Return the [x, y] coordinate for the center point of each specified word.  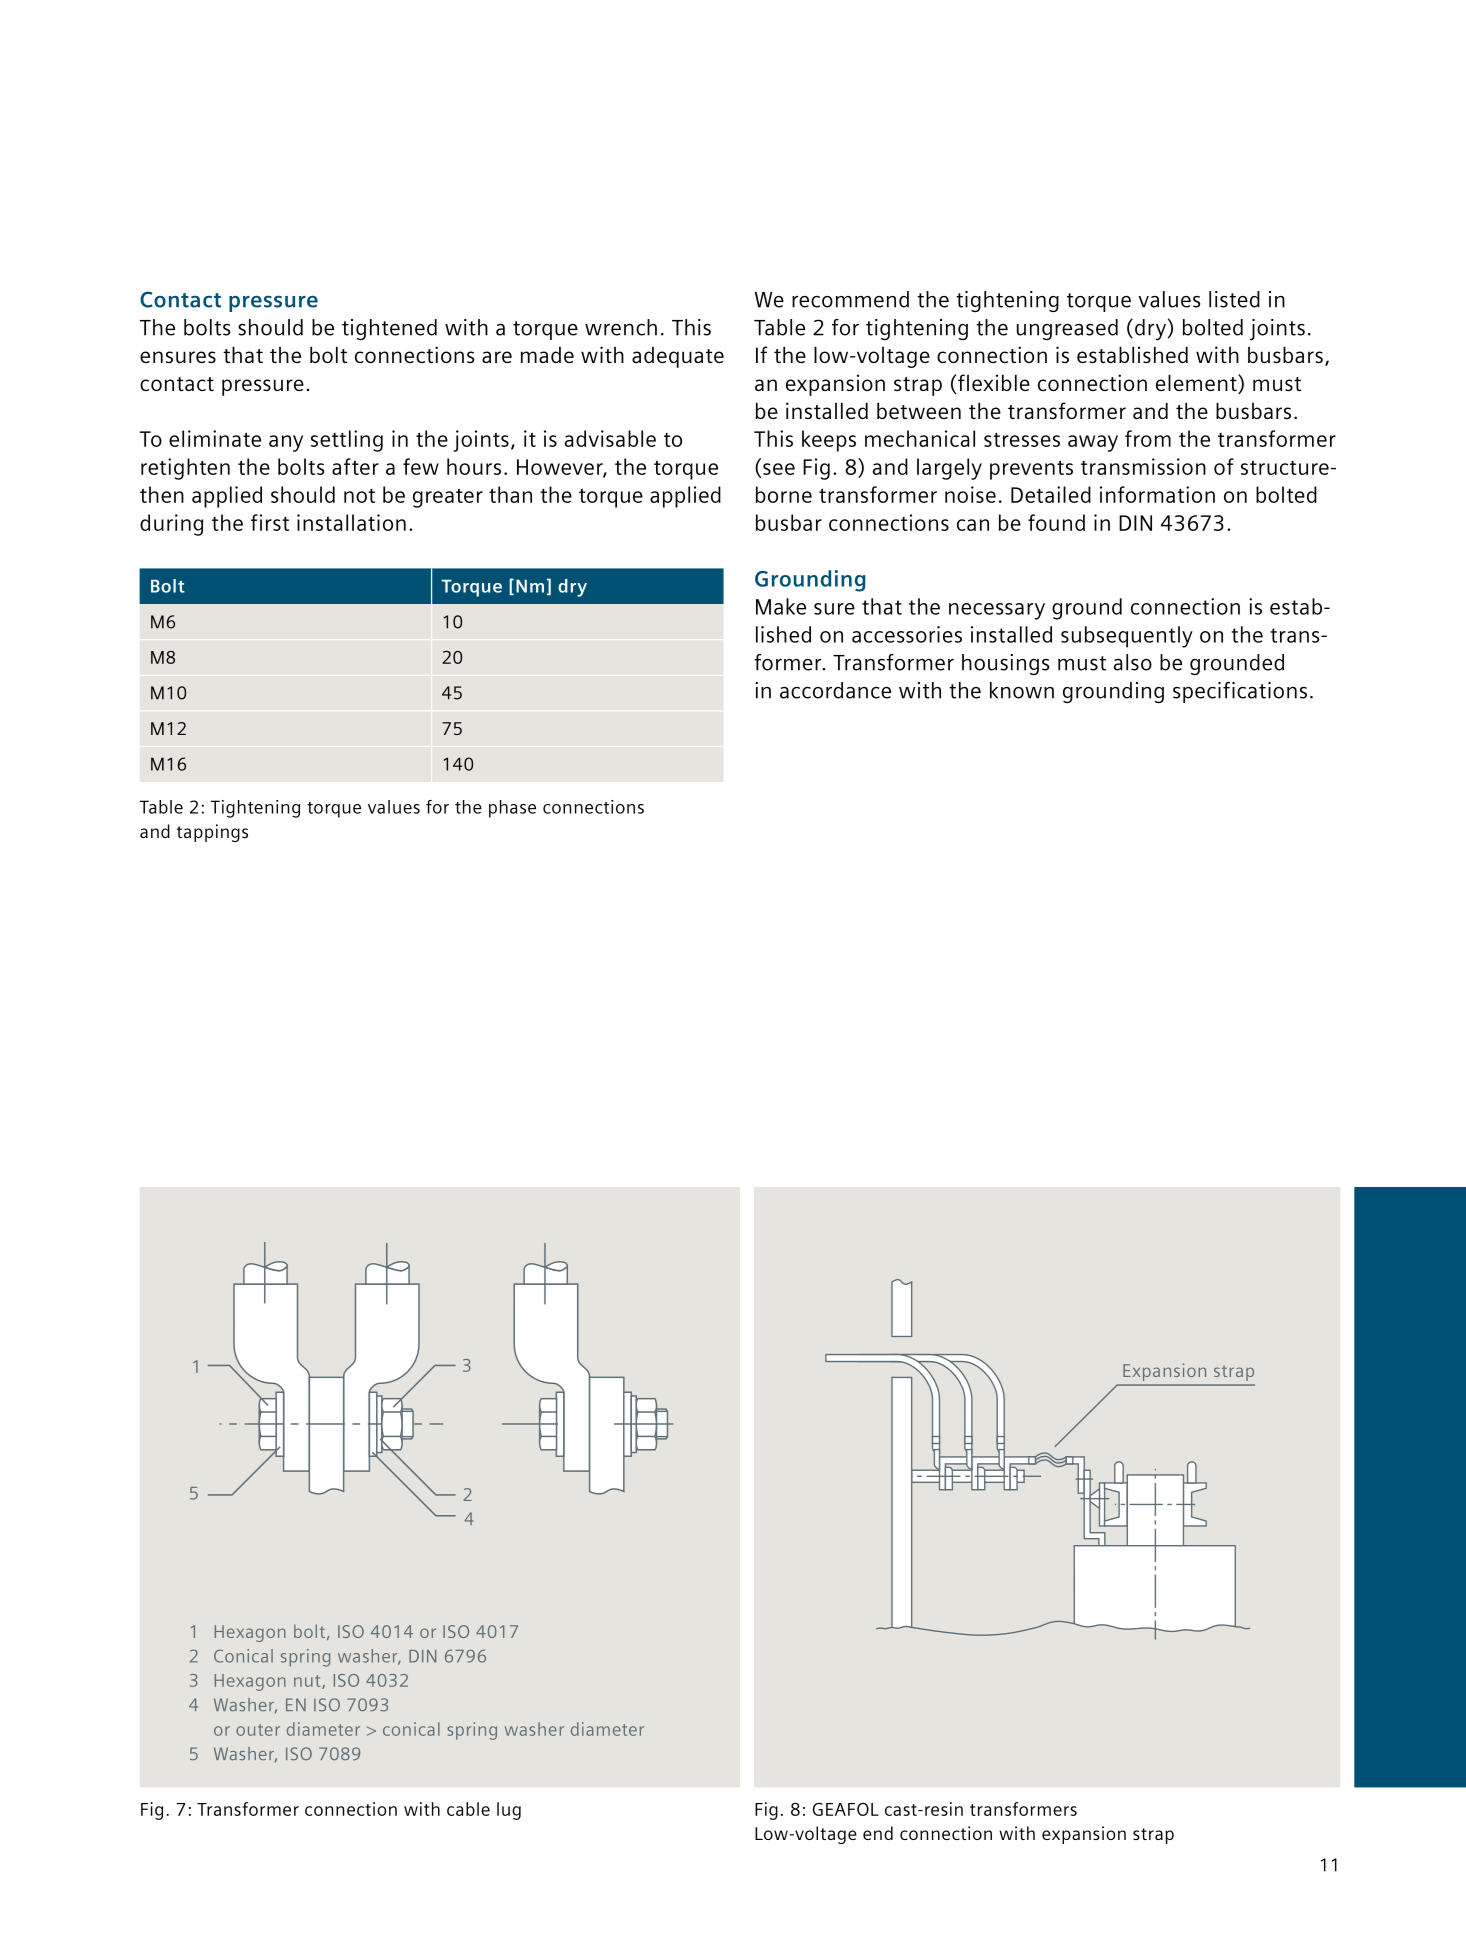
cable [468, 1809]
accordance [835, 690]
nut [308, 1682]
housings [1005, 664]
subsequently [1127, 637]
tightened [389, 329]
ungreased [1067, 329]
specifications [1240, 692]
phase [512, 809]
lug [509, 1811]
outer [258, 1730]
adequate [678, 357]
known [1022, 690]
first [270, 522]
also [1133, 662]
